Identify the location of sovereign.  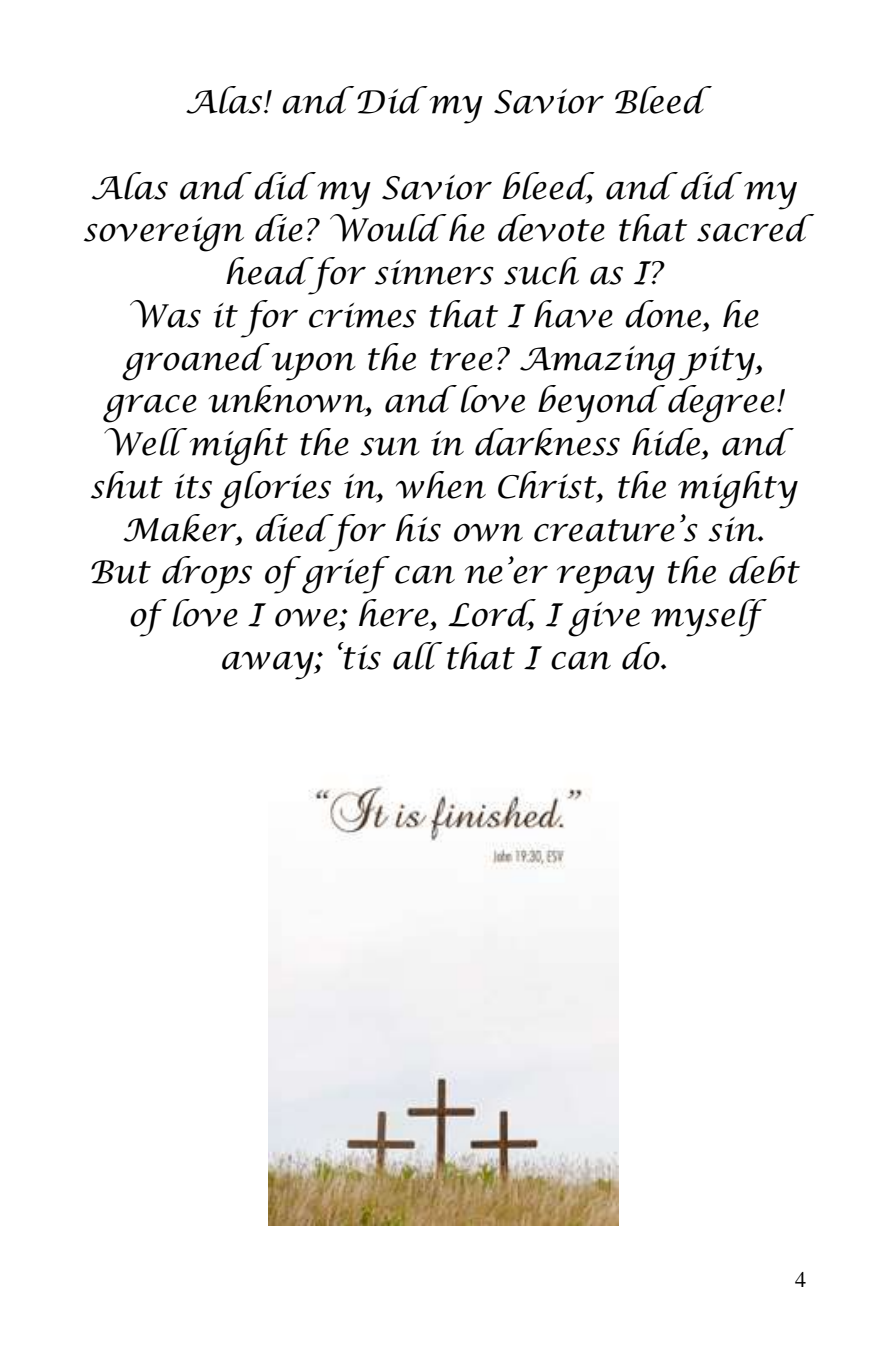
(164, 234).
